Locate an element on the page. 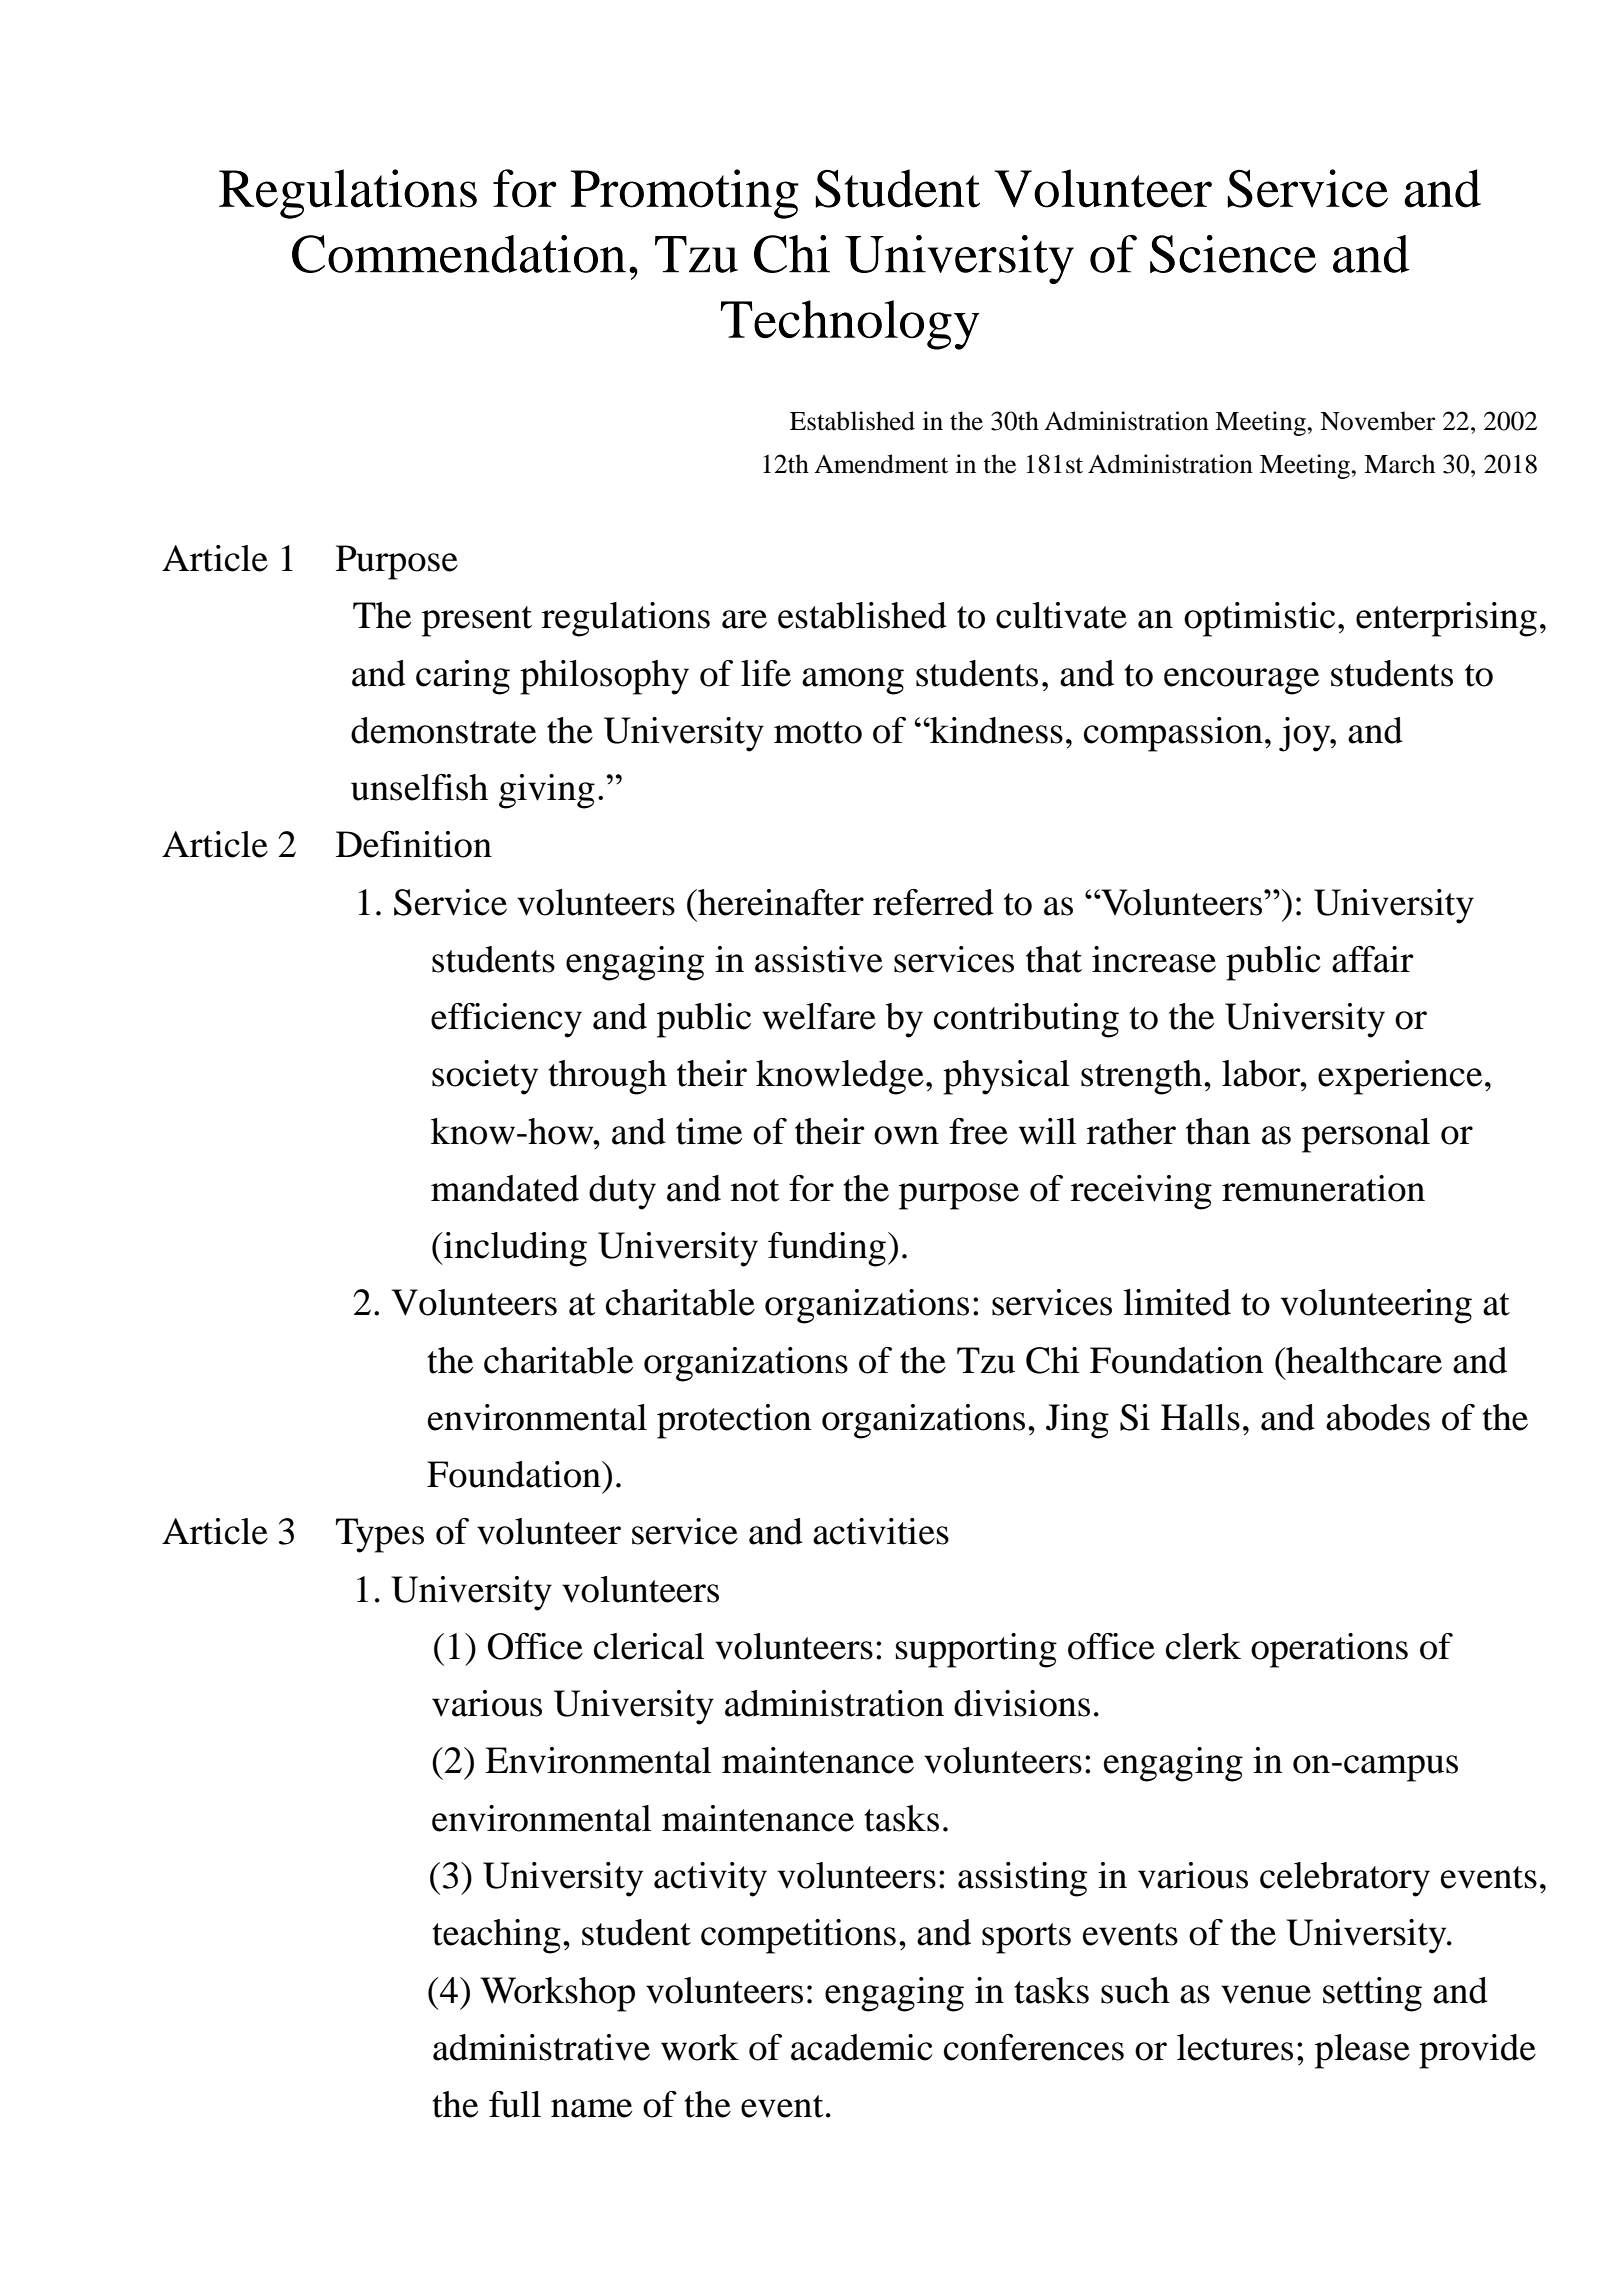 The width and height of the page is (1623, 2295). Technology is located at coordinates (850, 325).
